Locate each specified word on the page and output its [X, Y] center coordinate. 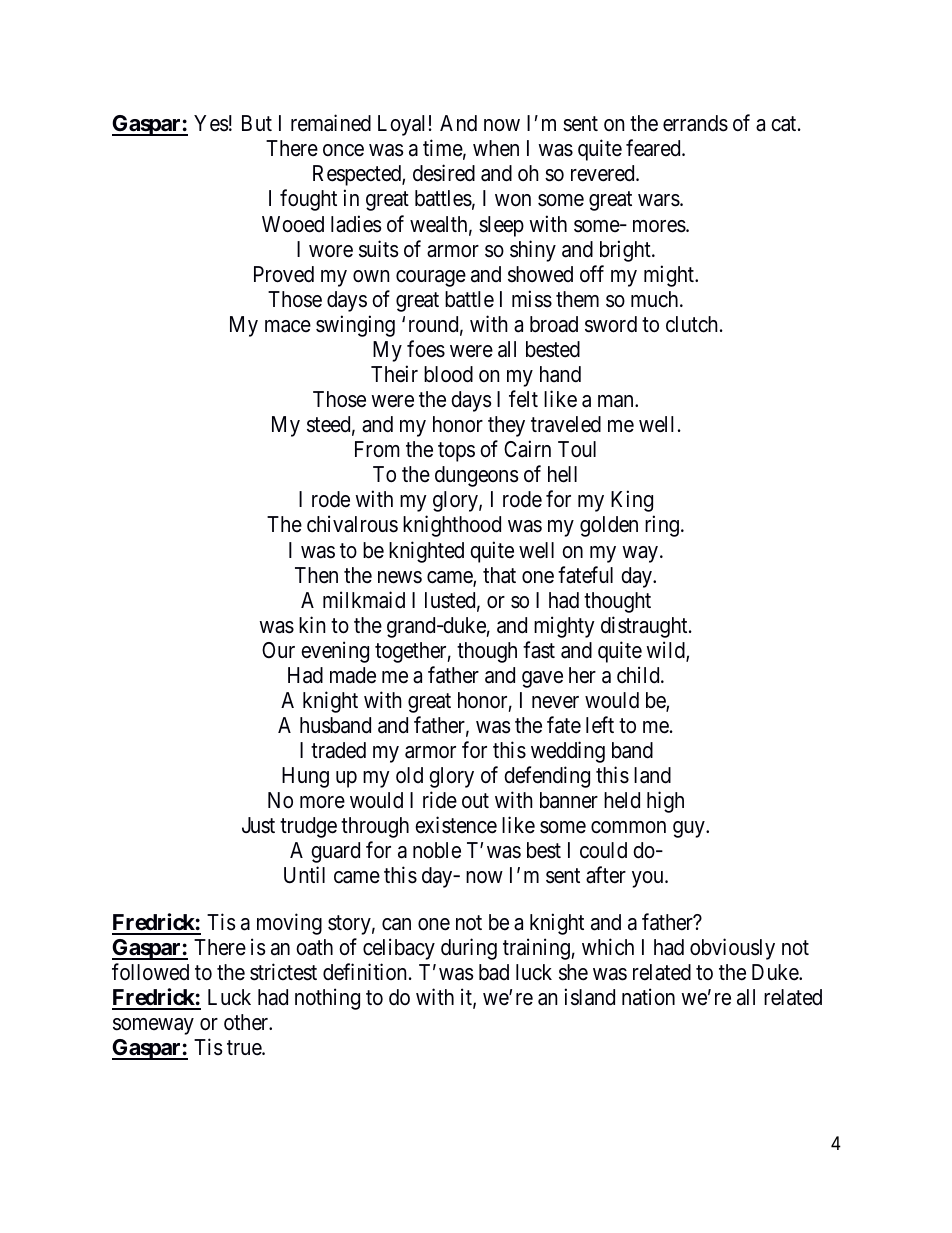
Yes [211, 123]
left [600, 725]
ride [440, 800]
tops [456, 452]
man [617, 401]
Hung [305, 777]
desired [444, 173]
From [377, 449]
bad [494, 972]
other [247, 1022]
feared [654, 148]
